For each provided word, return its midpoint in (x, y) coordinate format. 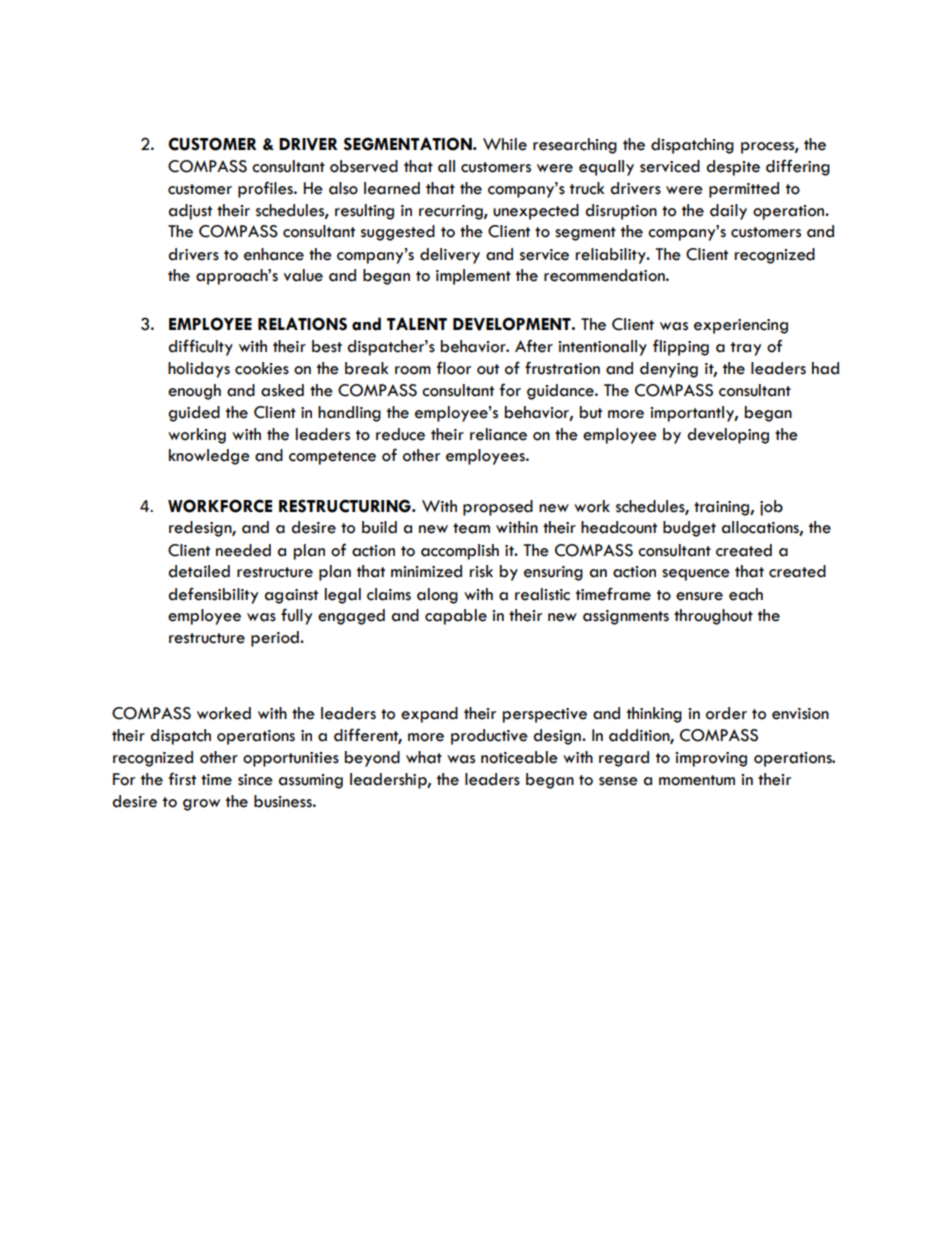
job (771, 508)
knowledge (209, 457)
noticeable (519, 757)
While (505, 144)
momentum (697, 780)
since (255, 780)
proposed (498, 508)
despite (733, 168)
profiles (266, 189)
